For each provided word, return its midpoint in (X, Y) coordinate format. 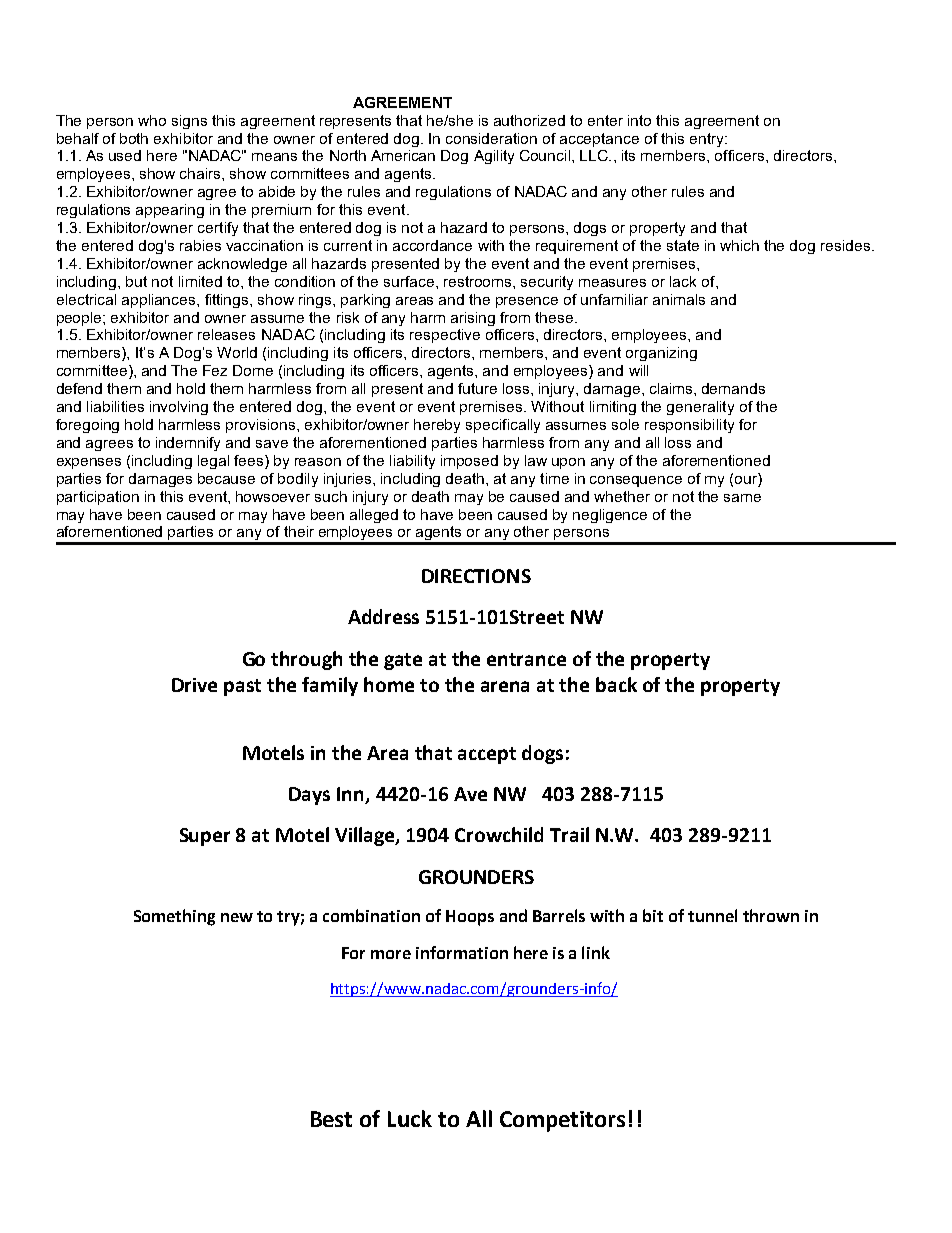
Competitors (562, 1121)
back (616, 684)
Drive (194, 685)
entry (708, 140)
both (134, 138)
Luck (410, 1118)
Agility (494, 157)
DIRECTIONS (476, 576)
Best (331, 1119)
